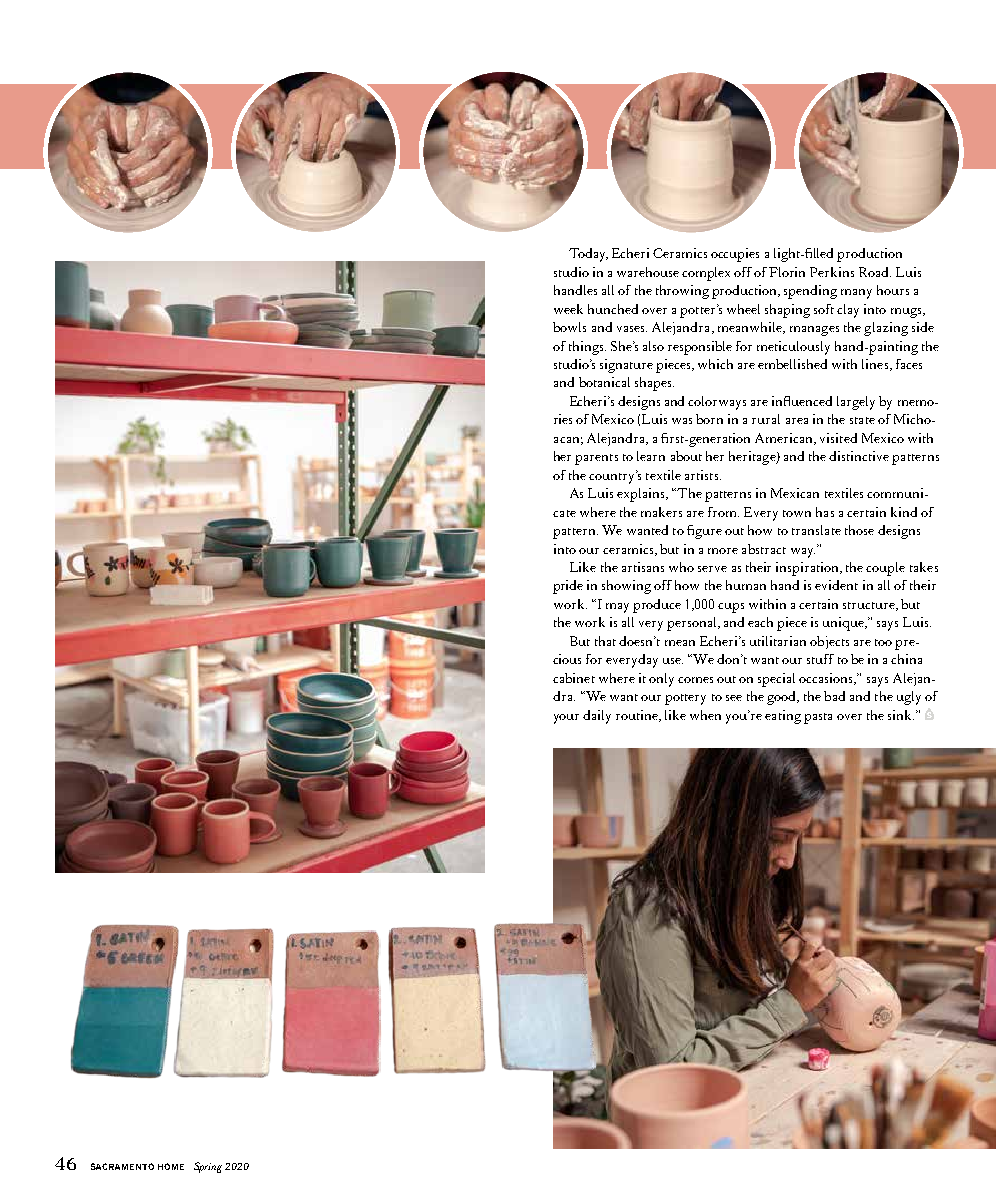 Image resolution: width=996 pixels, height=1204 pixels. I want to click on Spring, so click(208, 1167).
